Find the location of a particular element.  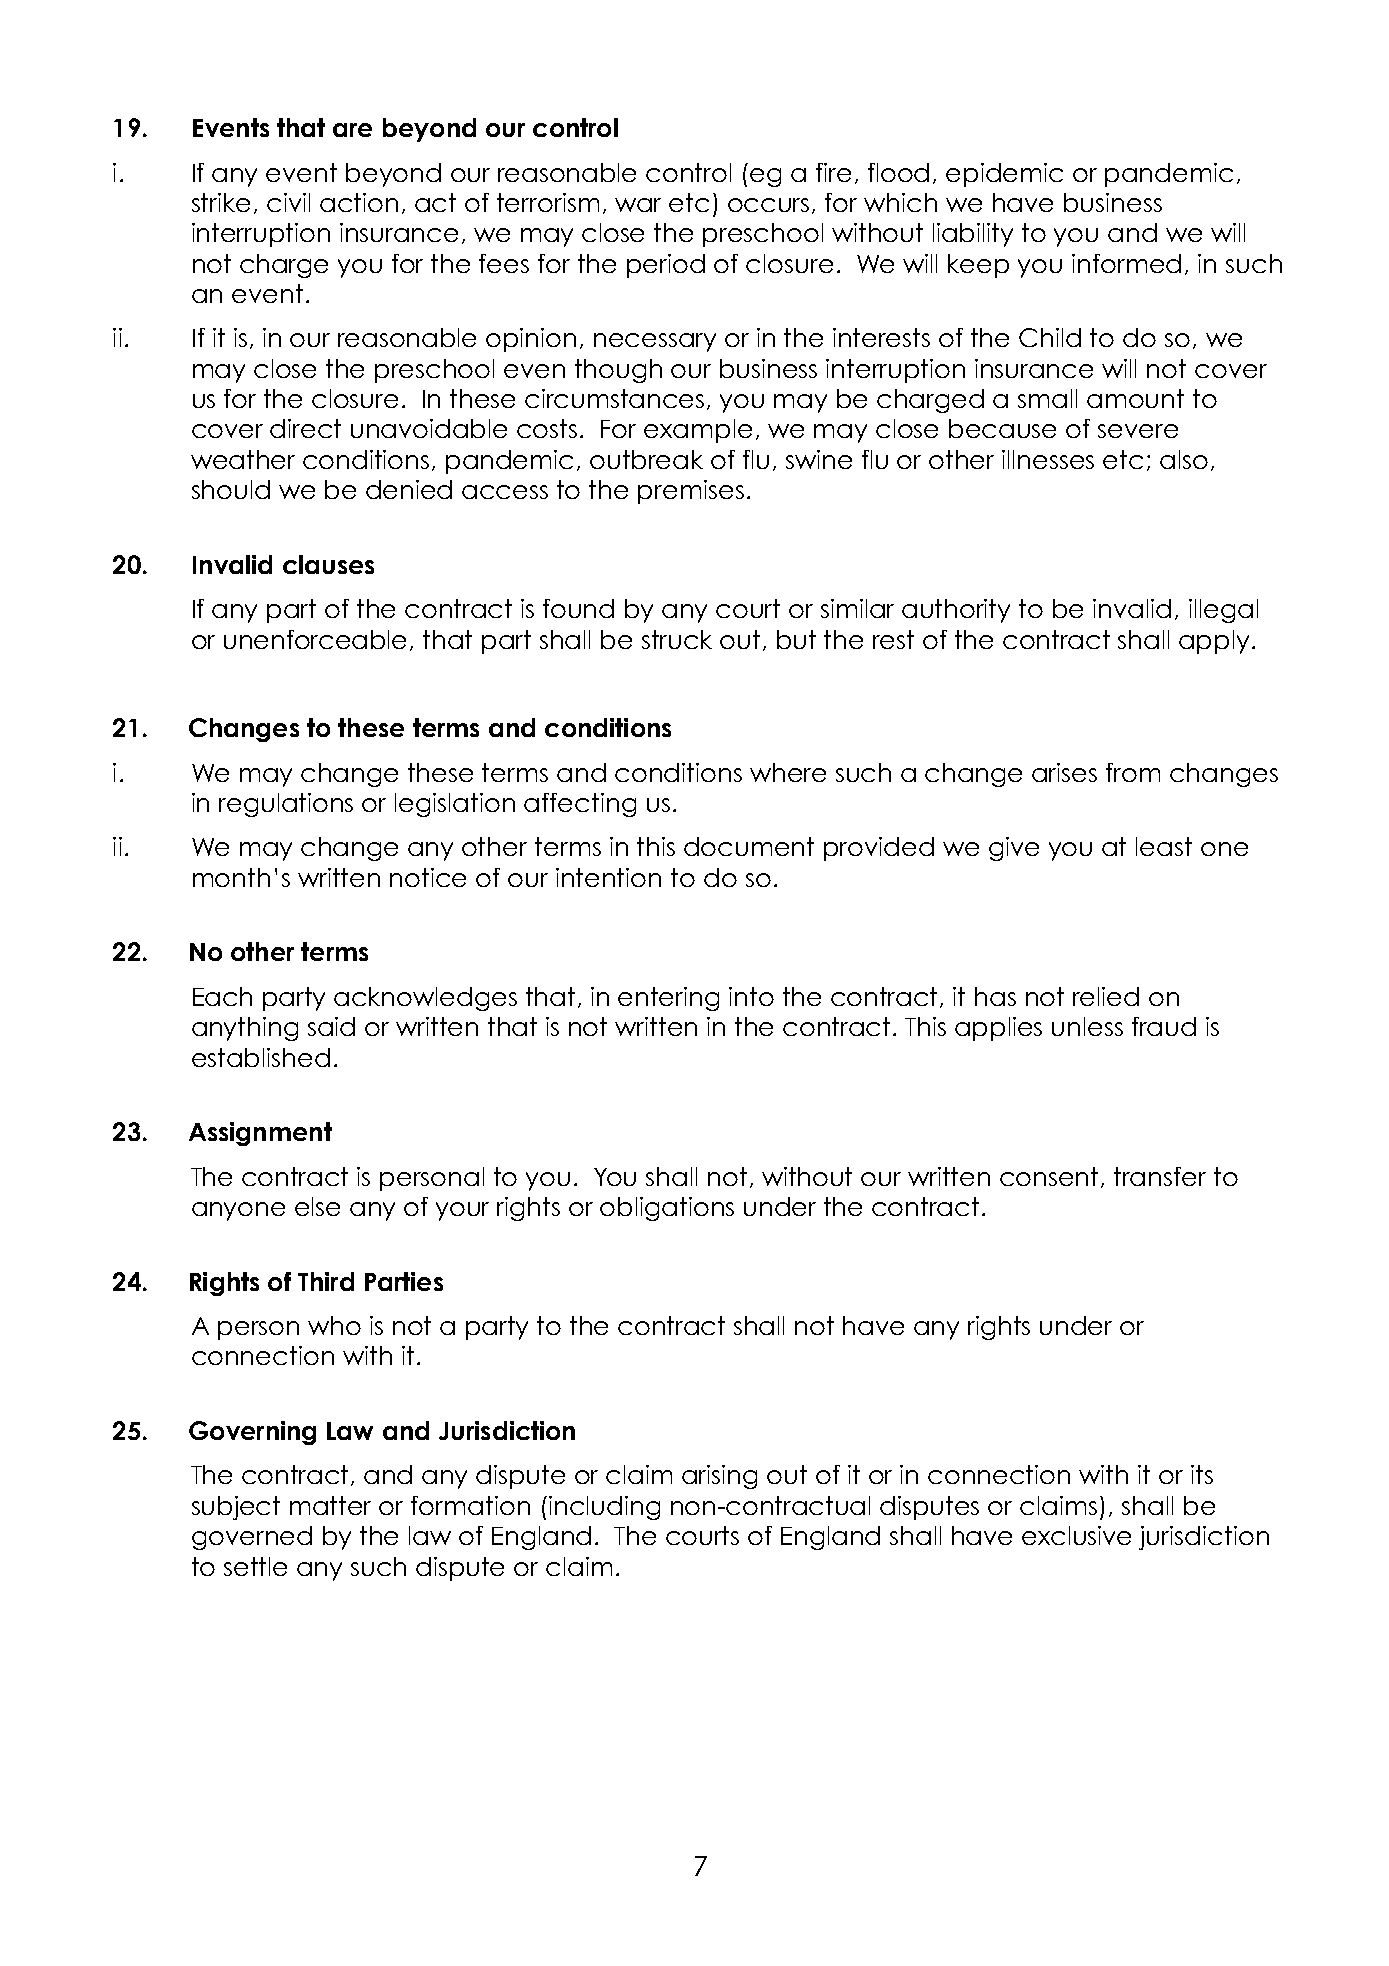

regulations is located at coordinates (286, 805).
